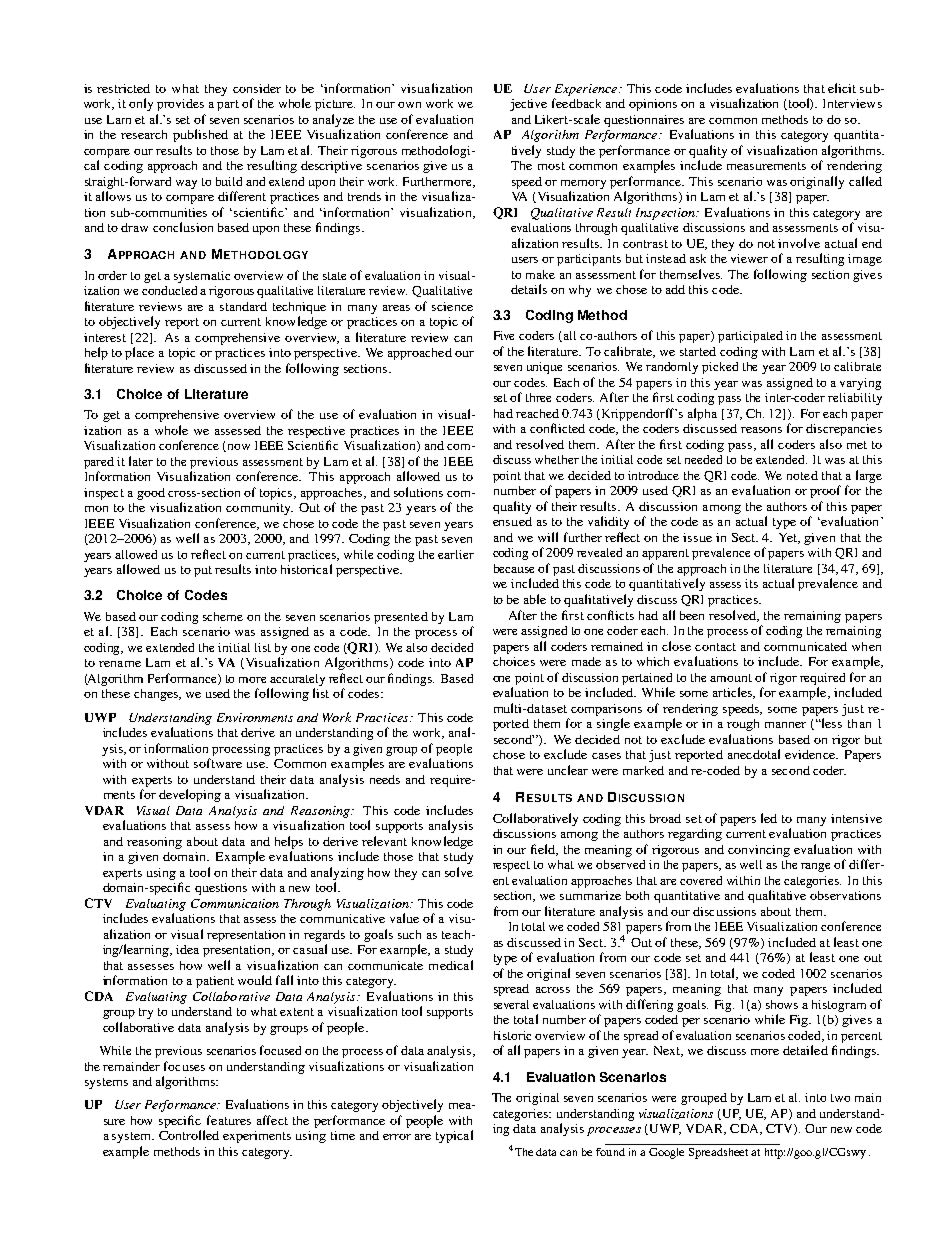 The height and width of the image is (1233, 952). I want to click on two, so click(840, 1098).
